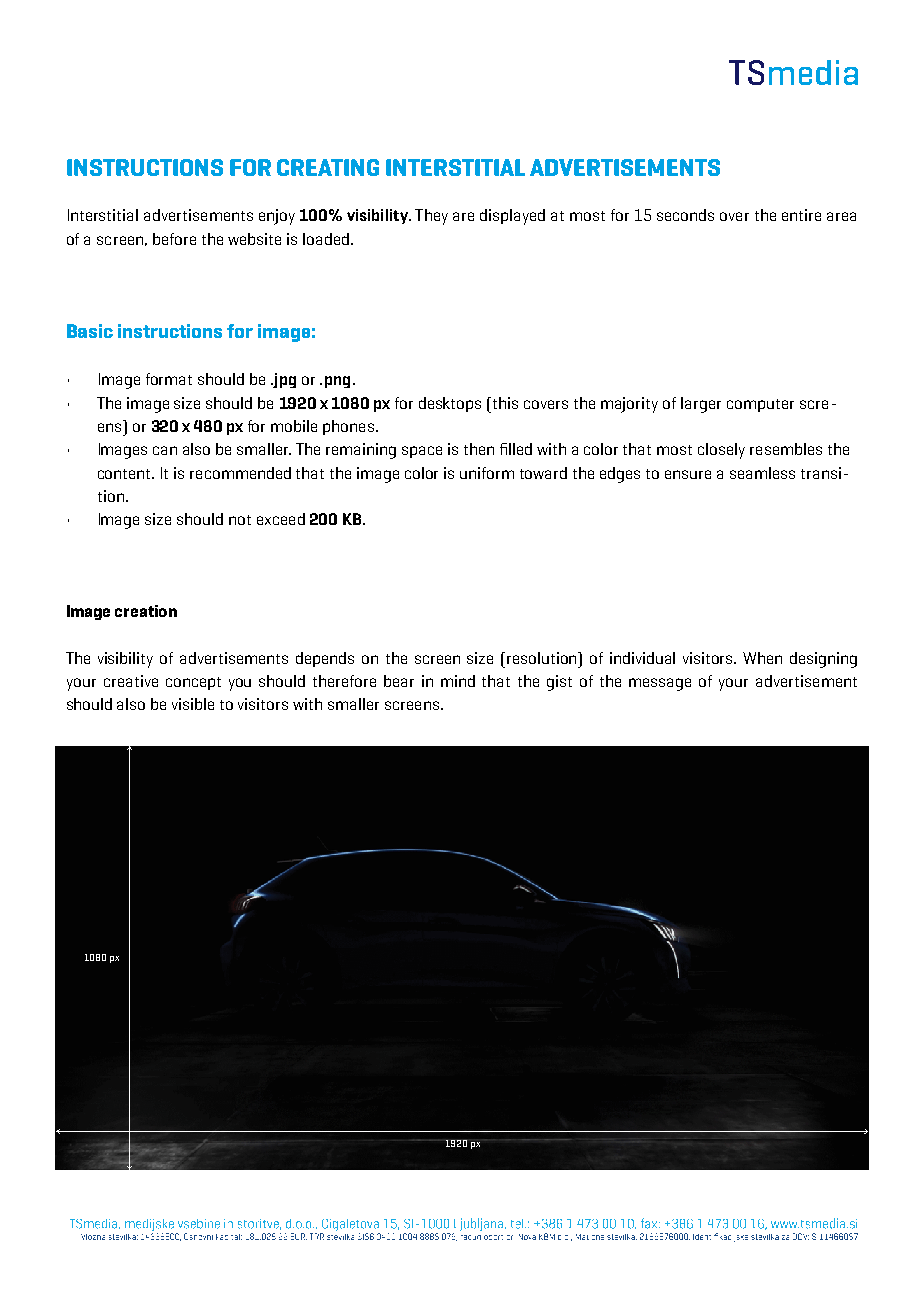 This screenshot has width=924, height=1308. What do you see at coordinates (685, 215) in the screenshot?
I see `seconds` at bounding box center [685, 215].
